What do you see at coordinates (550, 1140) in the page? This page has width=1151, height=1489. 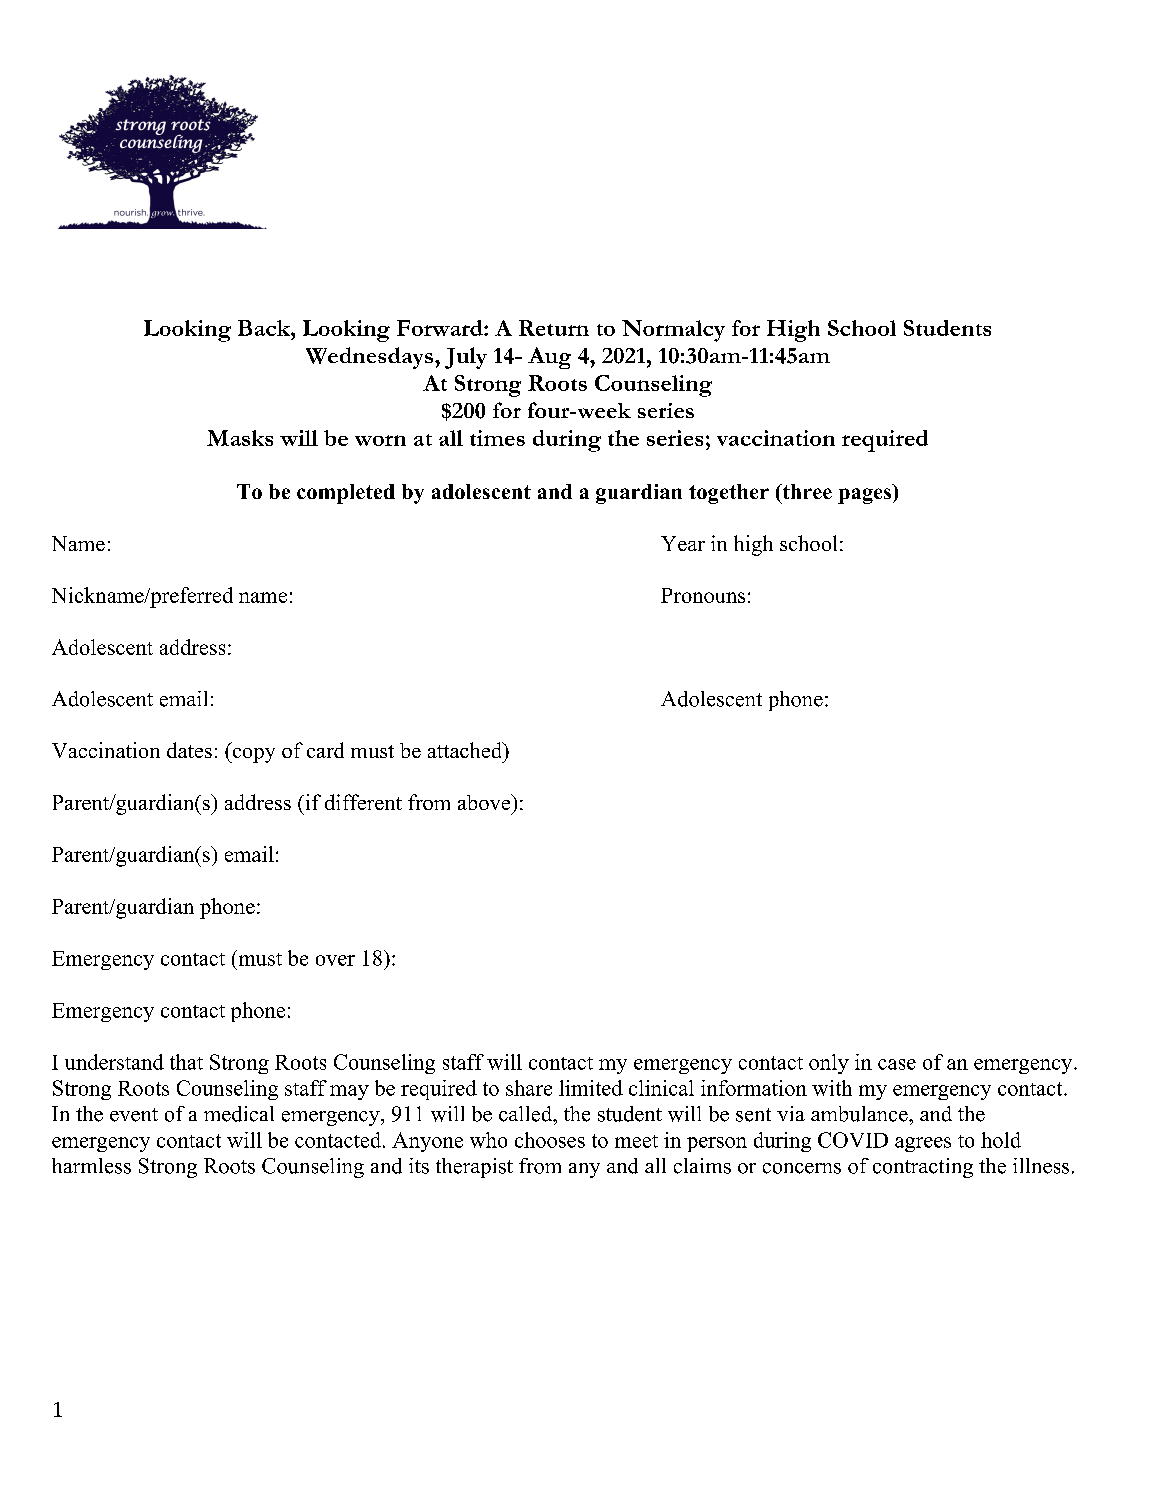 I see `chooses` at bounding box center [550, 1140].
